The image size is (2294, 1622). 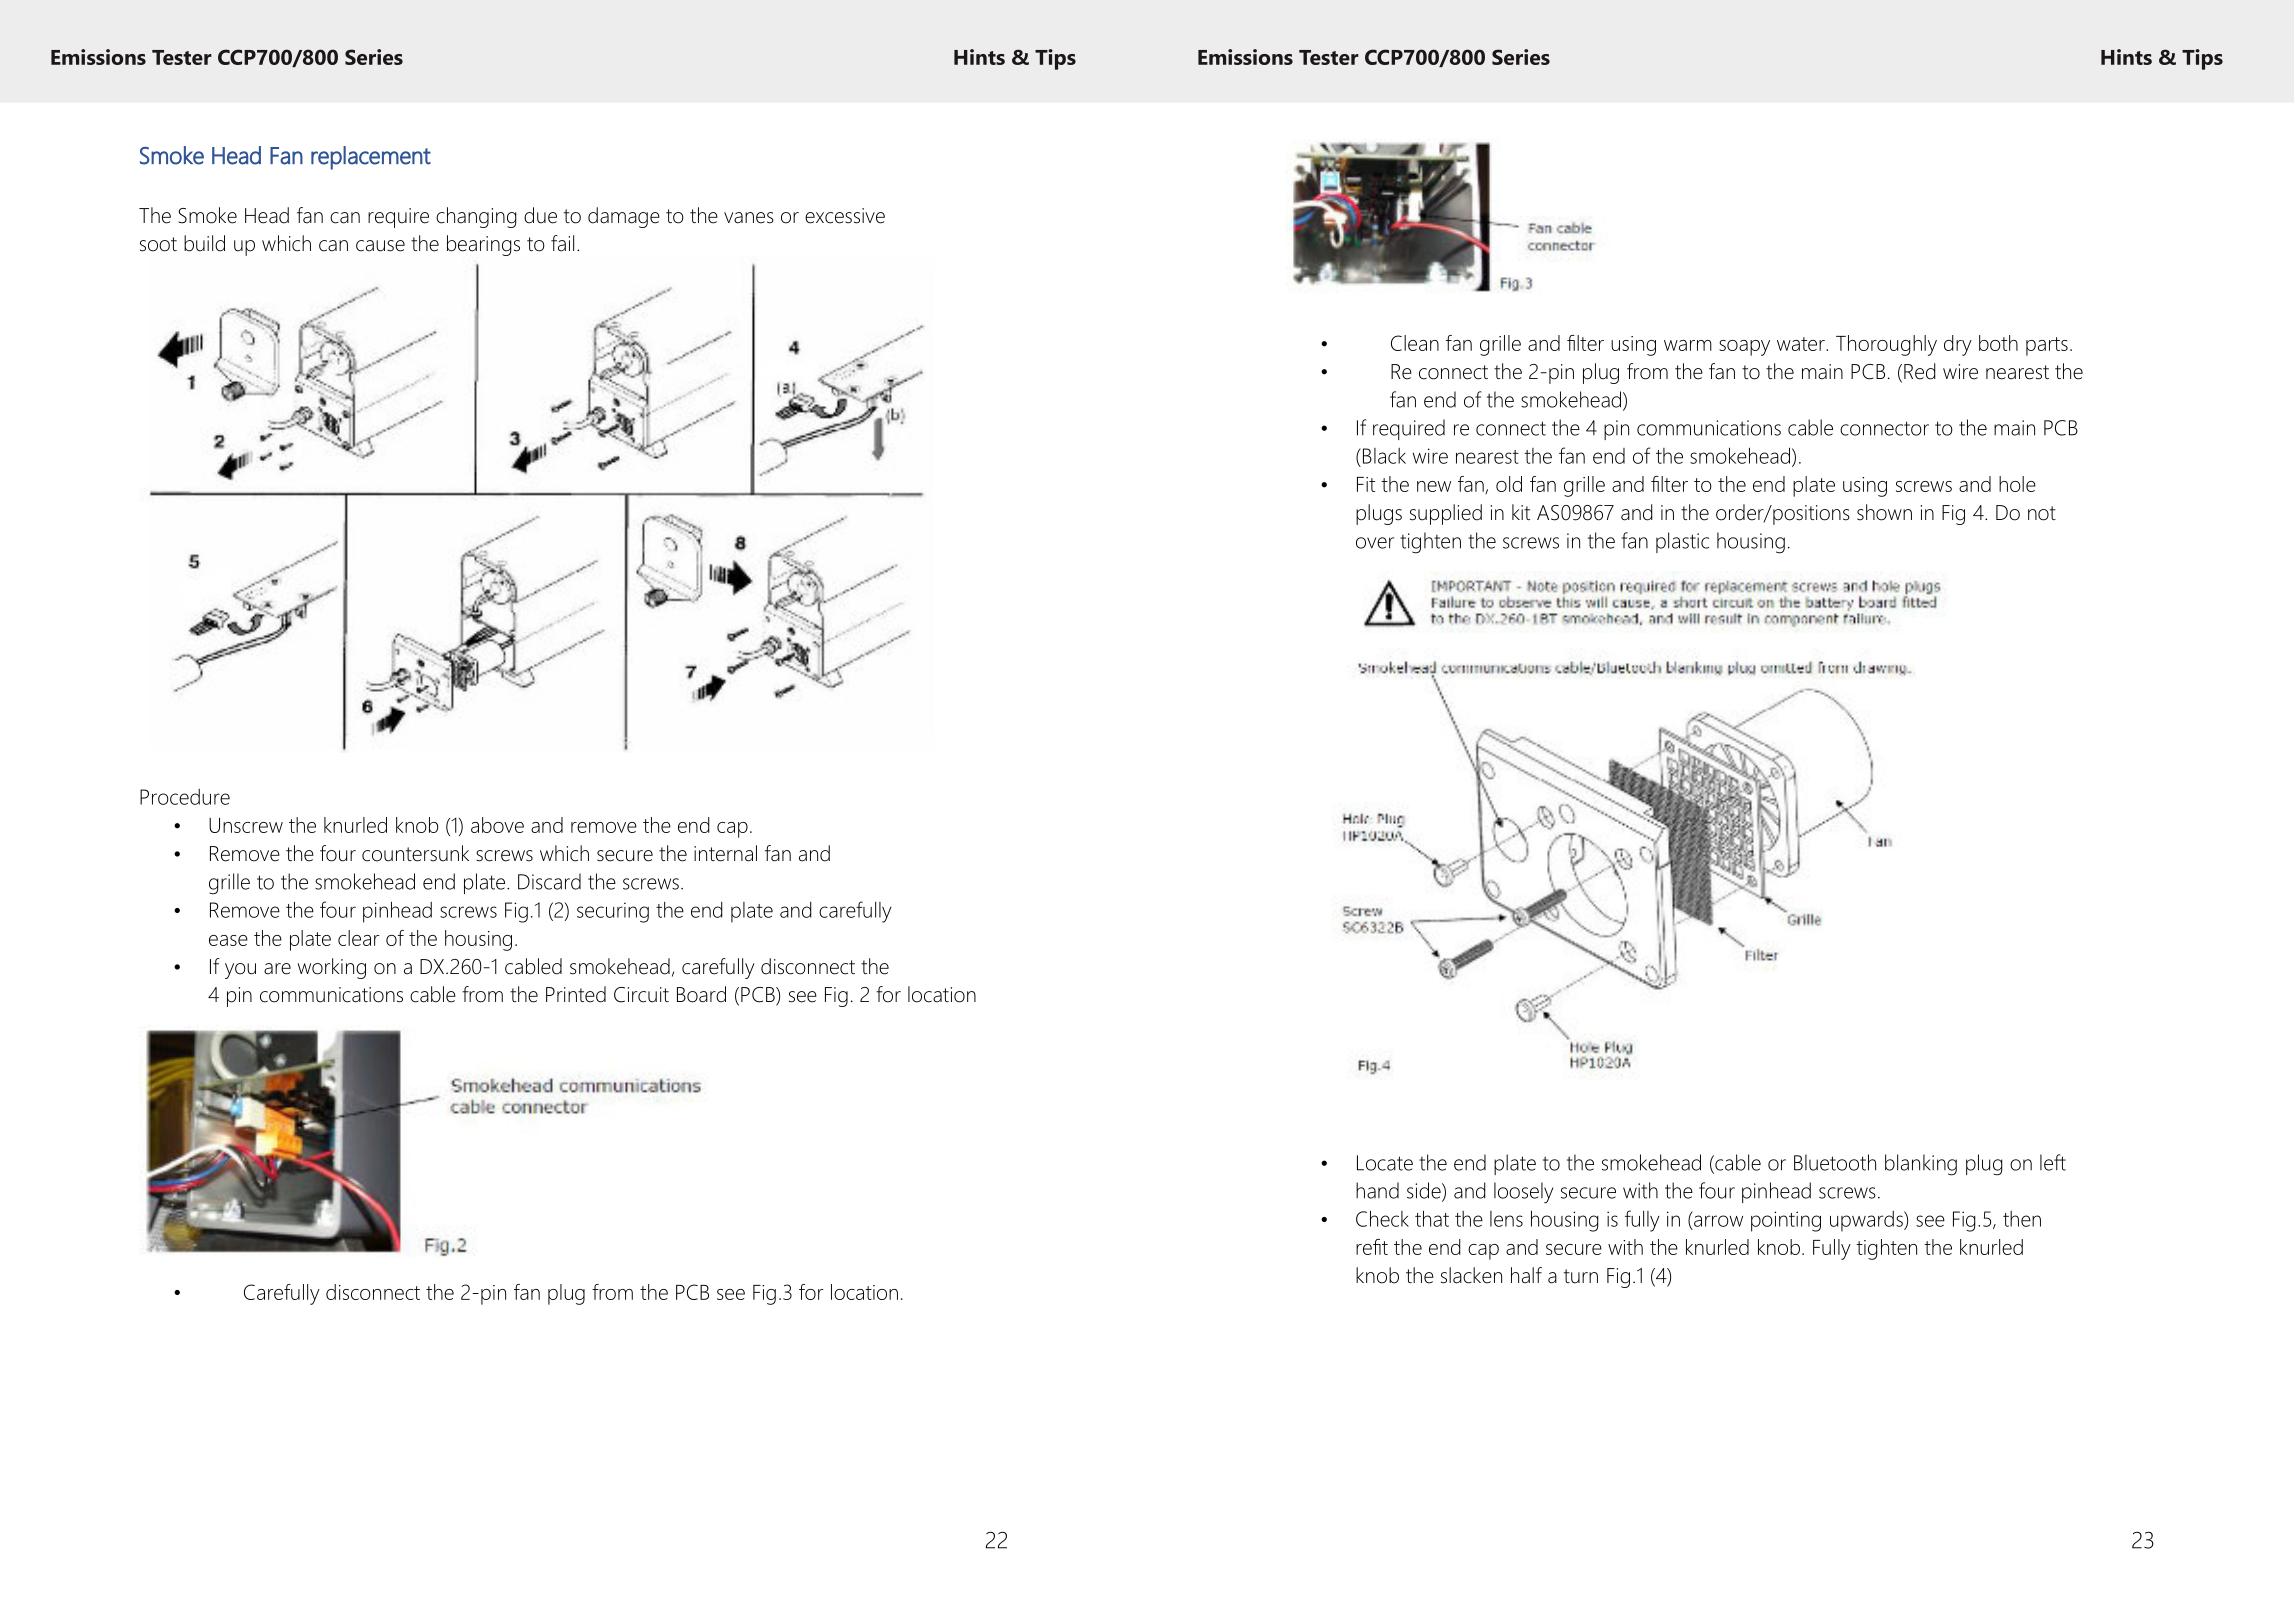 I want to click on refit, so click(x=1372, y=1247).
